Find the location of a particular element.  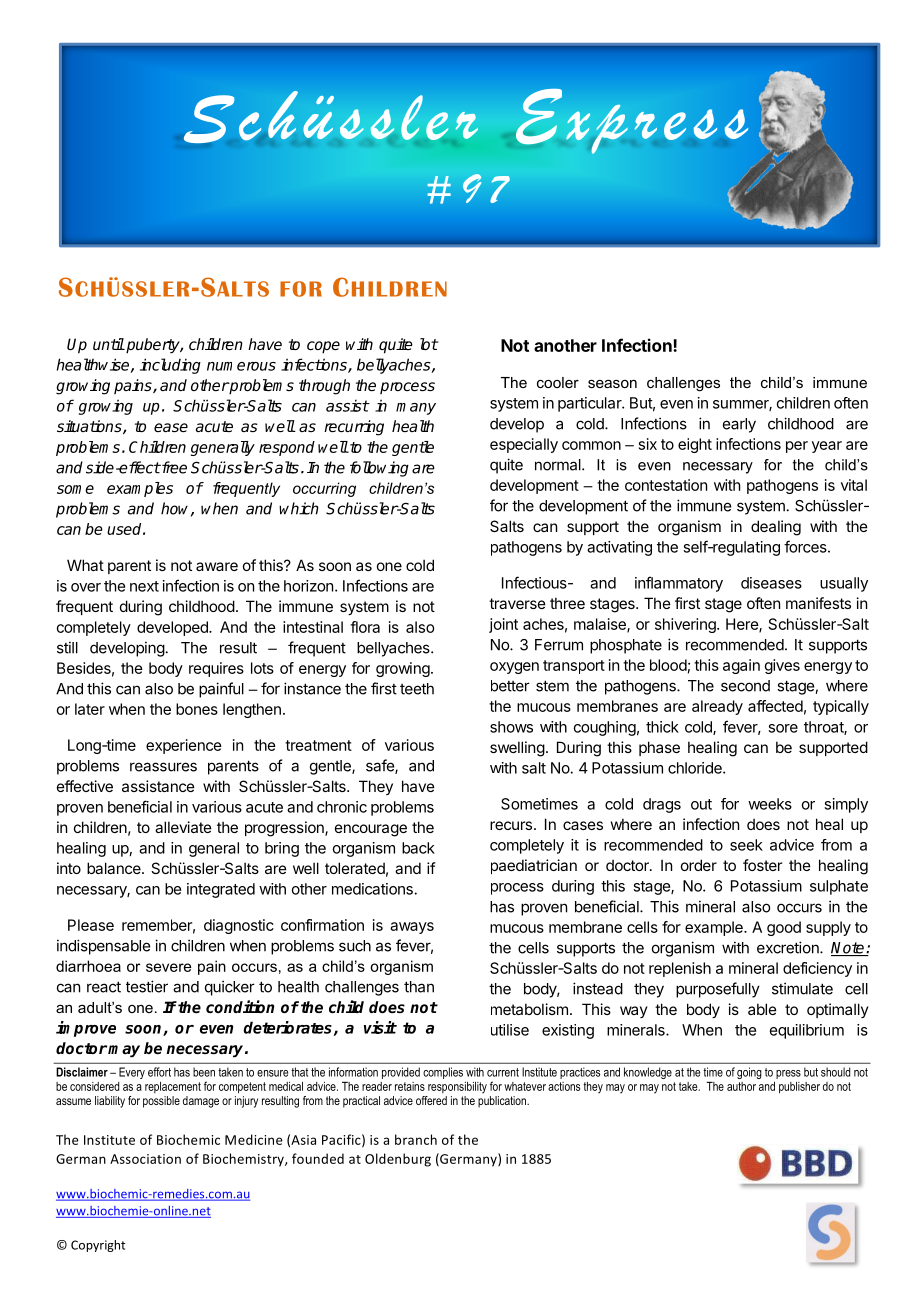

requires is located at coordinates (216, 669).
